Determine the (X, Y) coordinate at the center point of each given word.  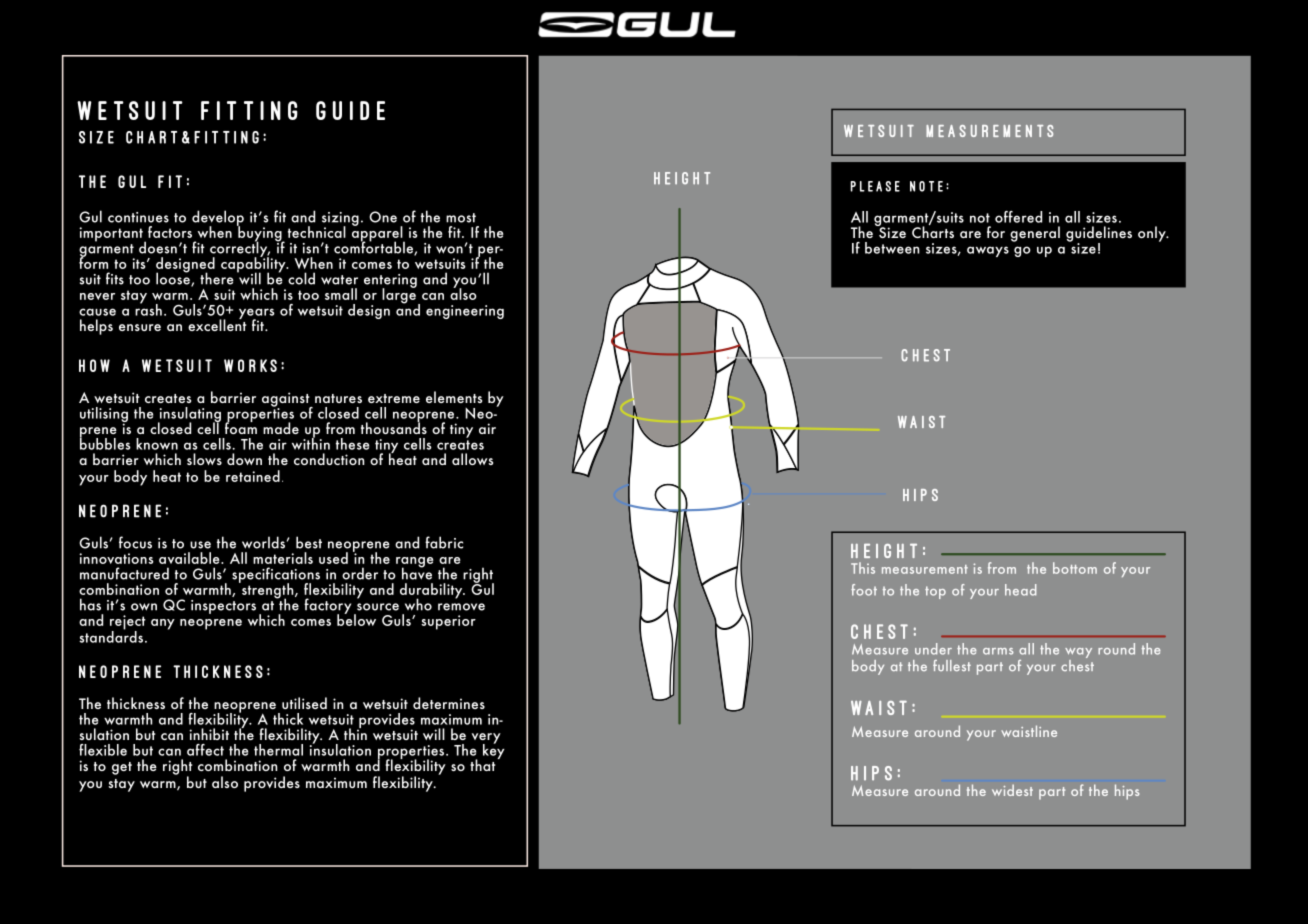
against (287, 400)
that (484, 764)
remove (461, 607)
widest (1012, 790)
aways (988, 251)
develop (218, 219)
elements (454, 397)
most (461, 218)
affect (205, 750)
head (1020, 590)
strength (268, 591)
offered (1018, 217)
